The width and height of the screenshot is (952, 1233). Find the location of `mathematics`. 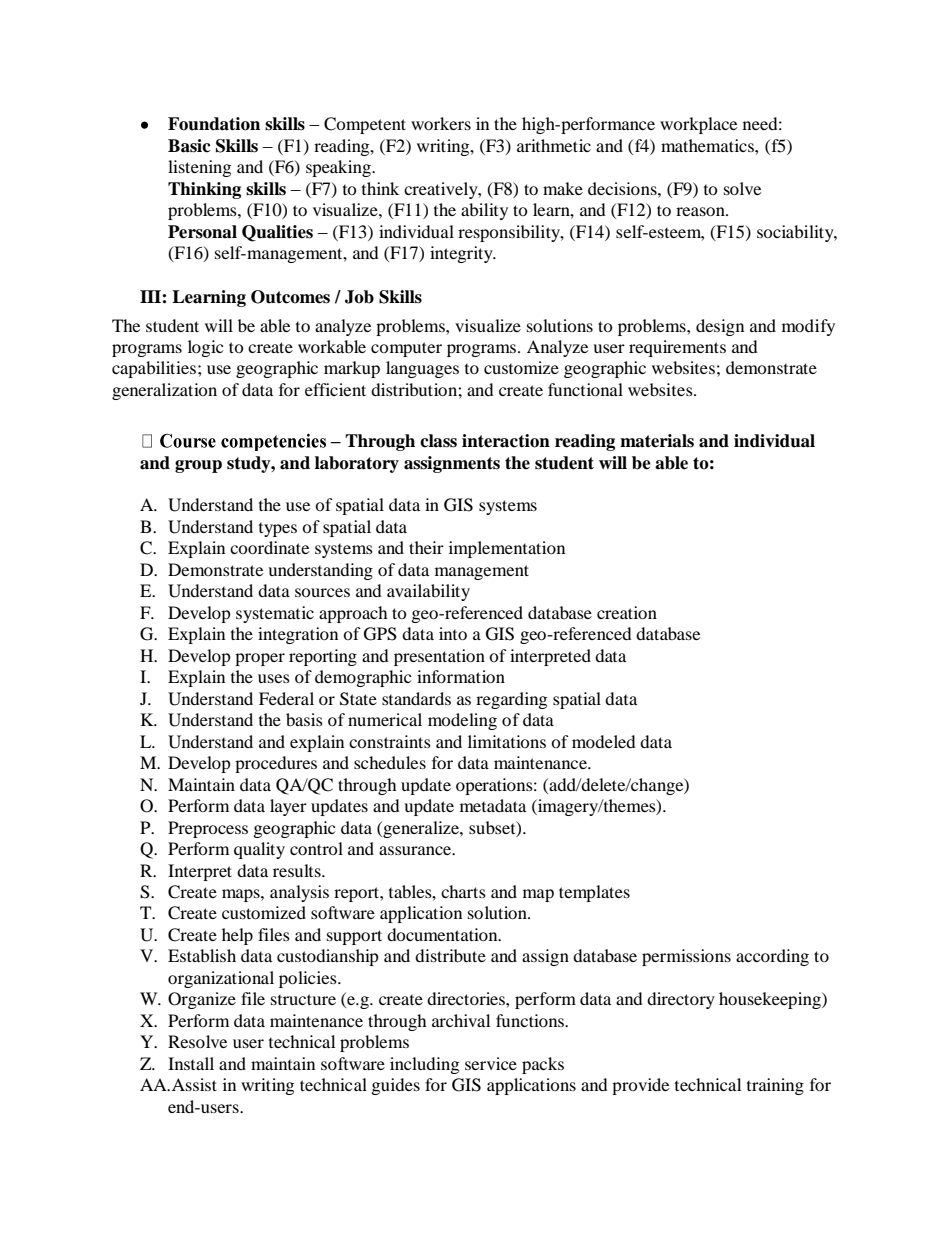

mathematics is located at coordinates (708, 145).
